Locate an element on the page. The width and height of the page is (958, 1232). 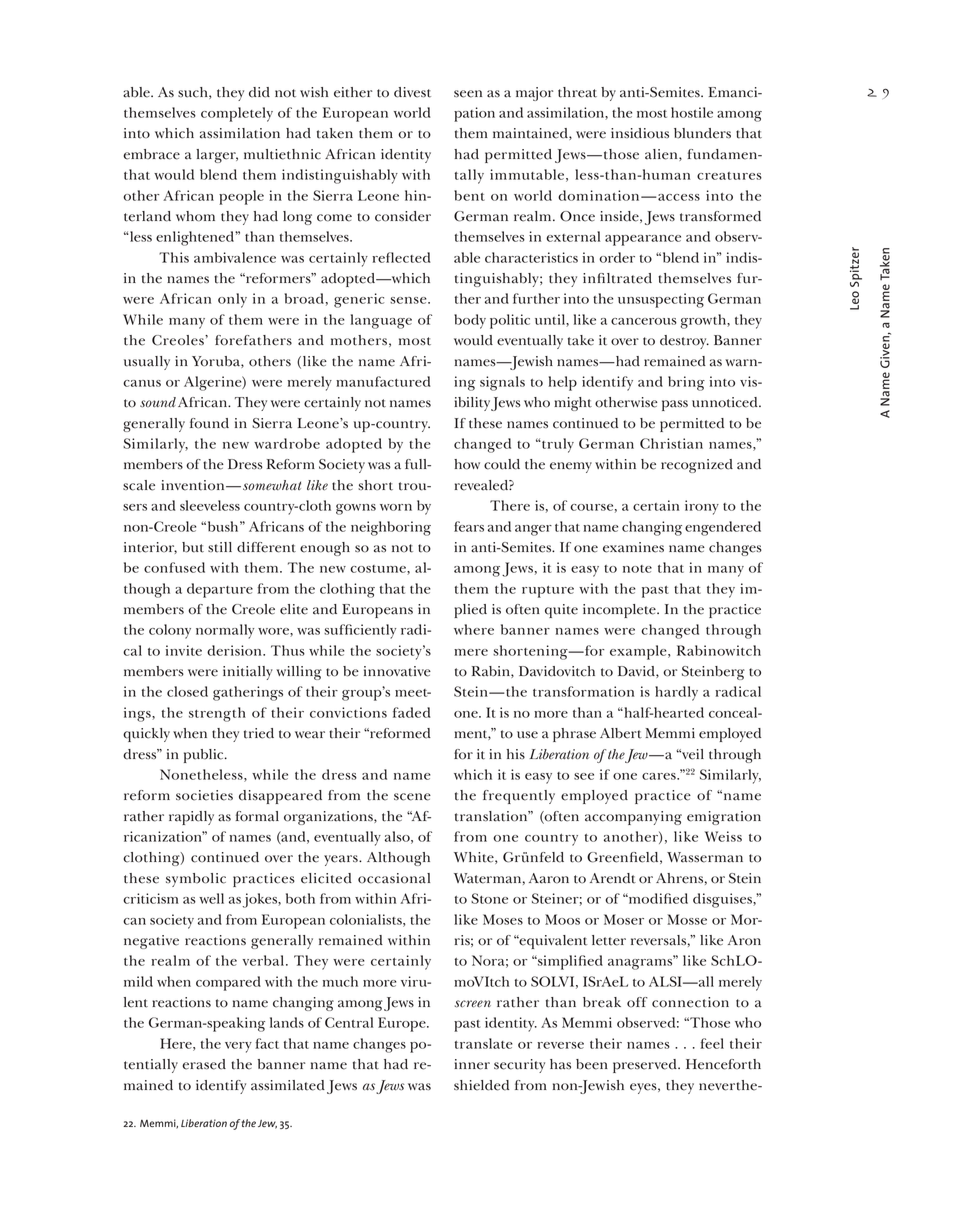
departure is located at coordinates (220, 590).
